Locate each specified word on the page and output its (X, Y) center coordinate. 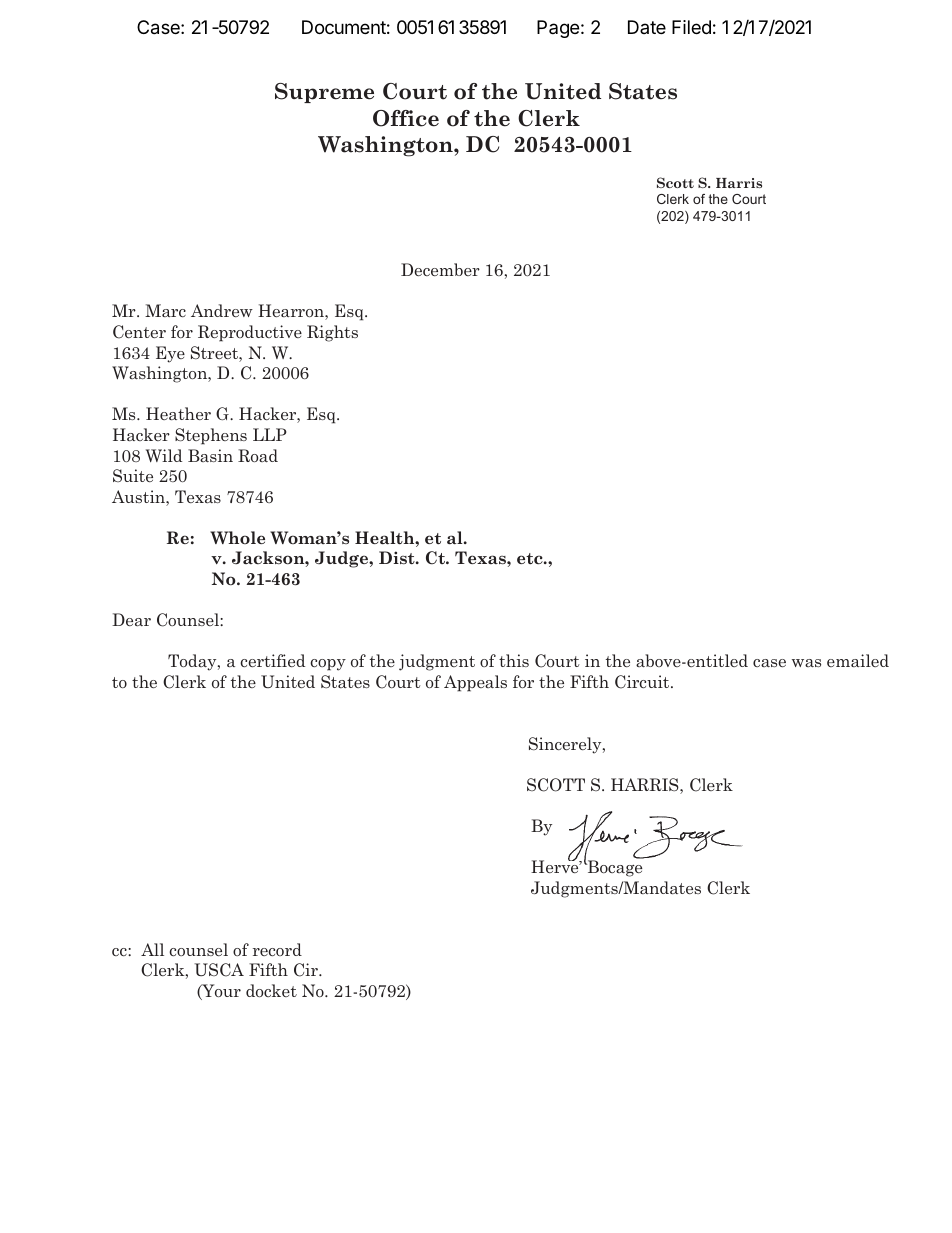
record (277, 949)
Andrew (222, 310)
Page (558, 29)
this (514, 660)
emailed (858, 660)
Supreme (324, 93)
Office (406, 118)
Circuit (643, 682)
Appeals (475, 683)
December (440, 269)
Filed (691, 27)
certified (272, 660)
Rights (332, 333)
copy (328, 665)
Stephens (211, 436)
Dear (131, 619)
